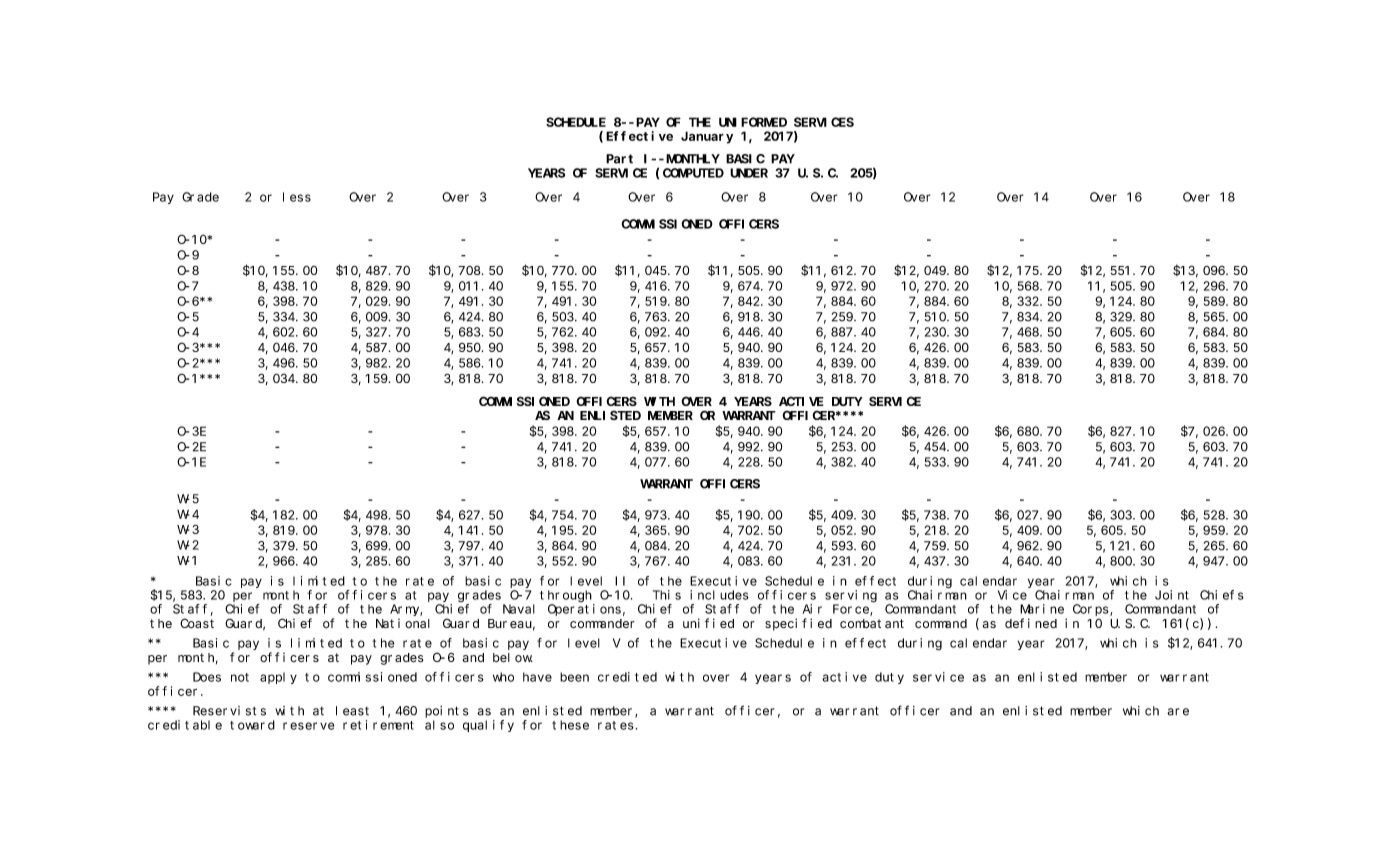  What do you see at coordinates (719, 595) in the document?
I see `includes` at bounding box center [719, 595].
